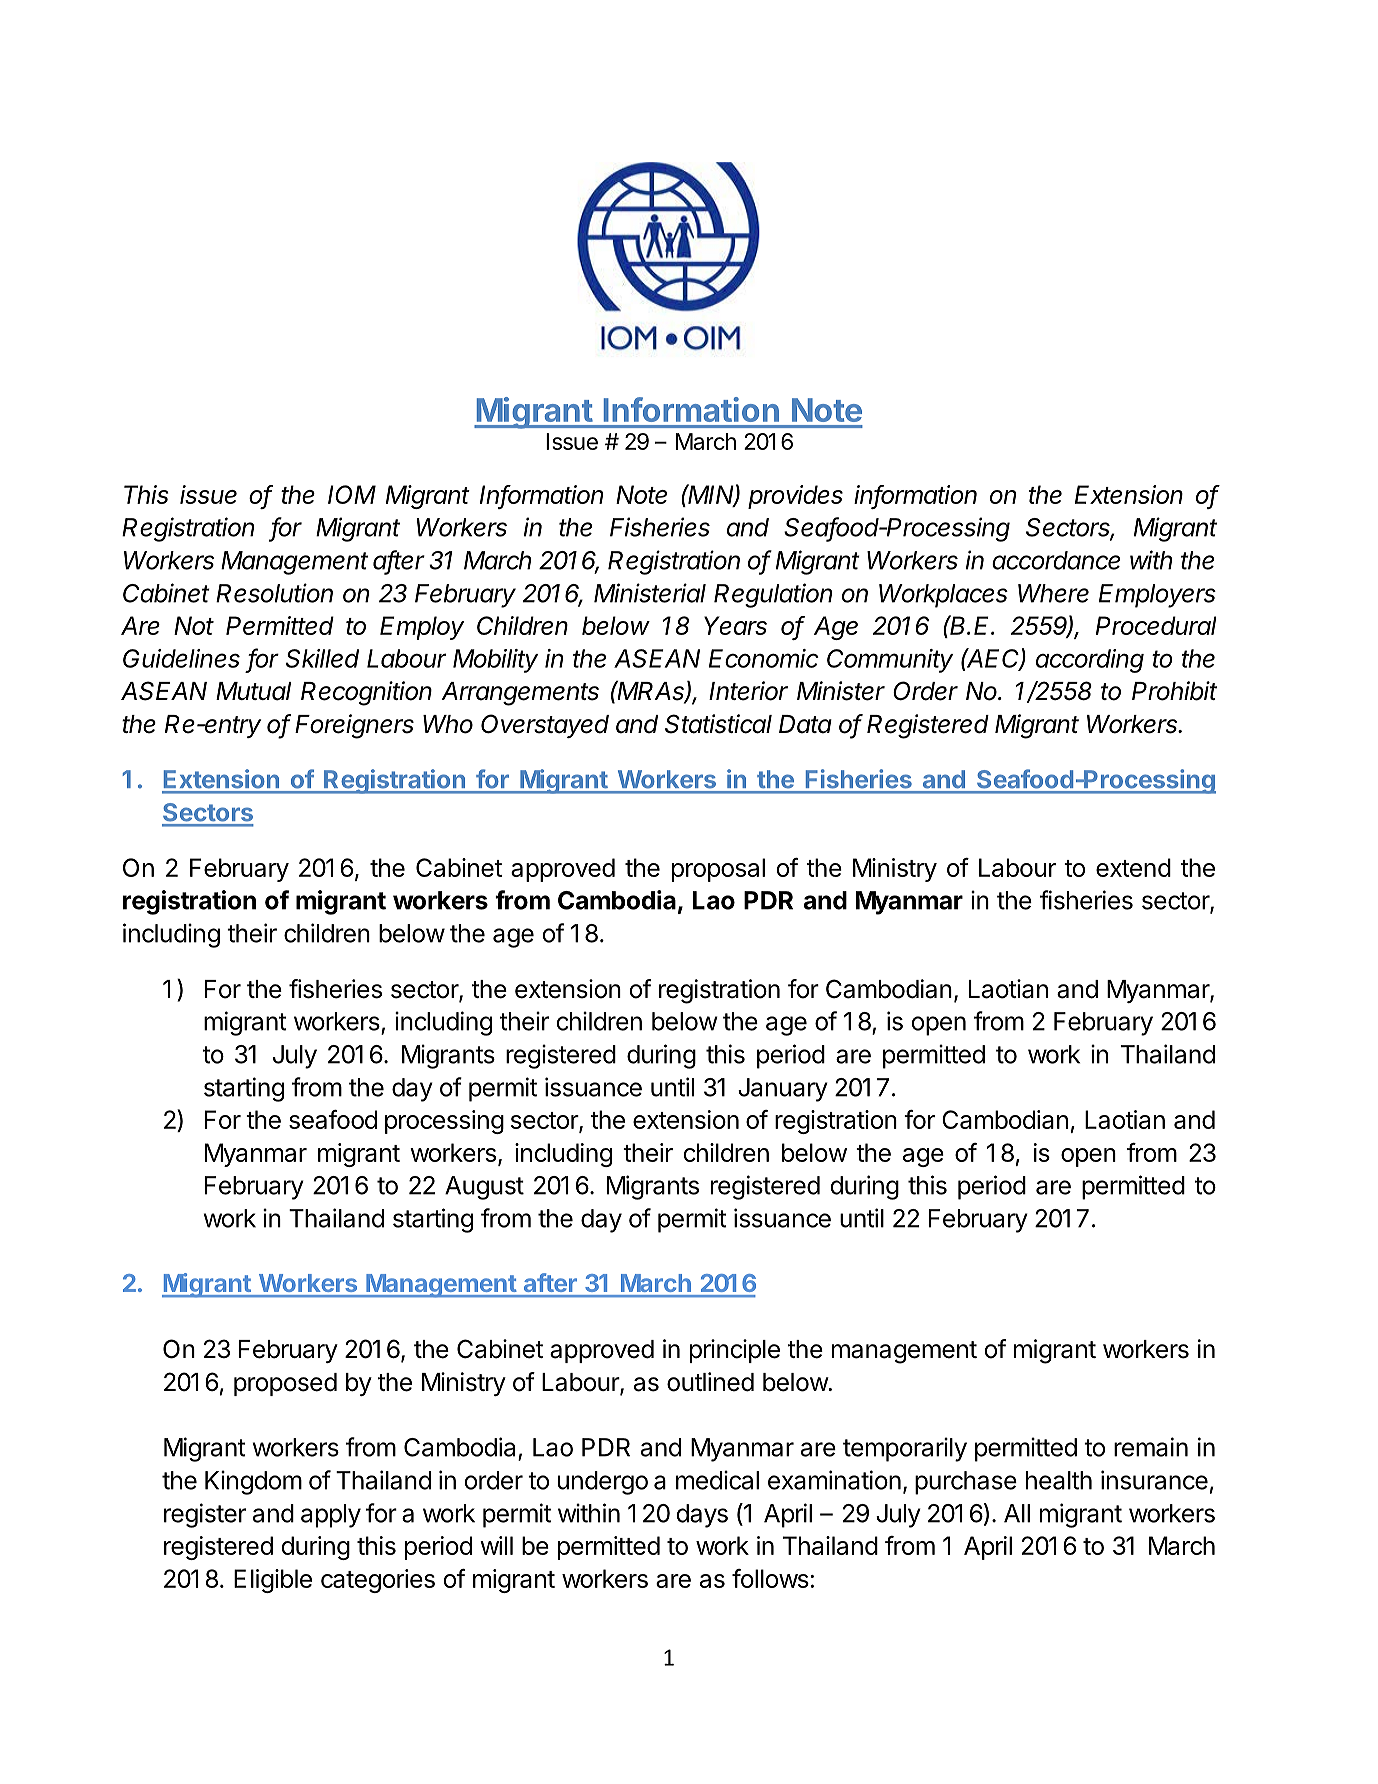 The width and height of the image is (1378, 1784). What do you see at coordinates (783, 1090) in the image?
I see `January` at bounding box center [783, 1090].
